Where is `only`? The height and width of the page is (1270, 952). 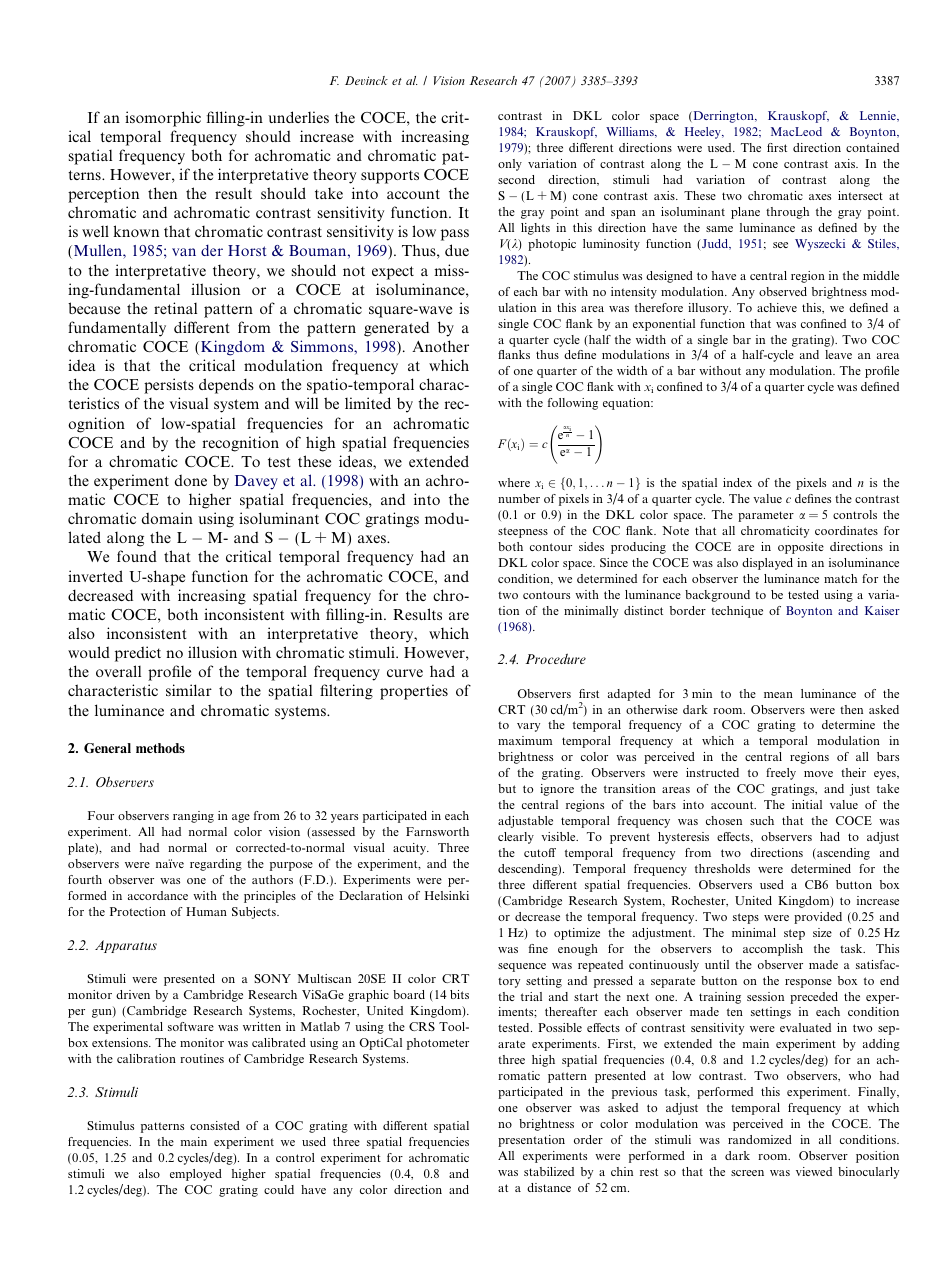
only is located at coordinates (510, 165).
